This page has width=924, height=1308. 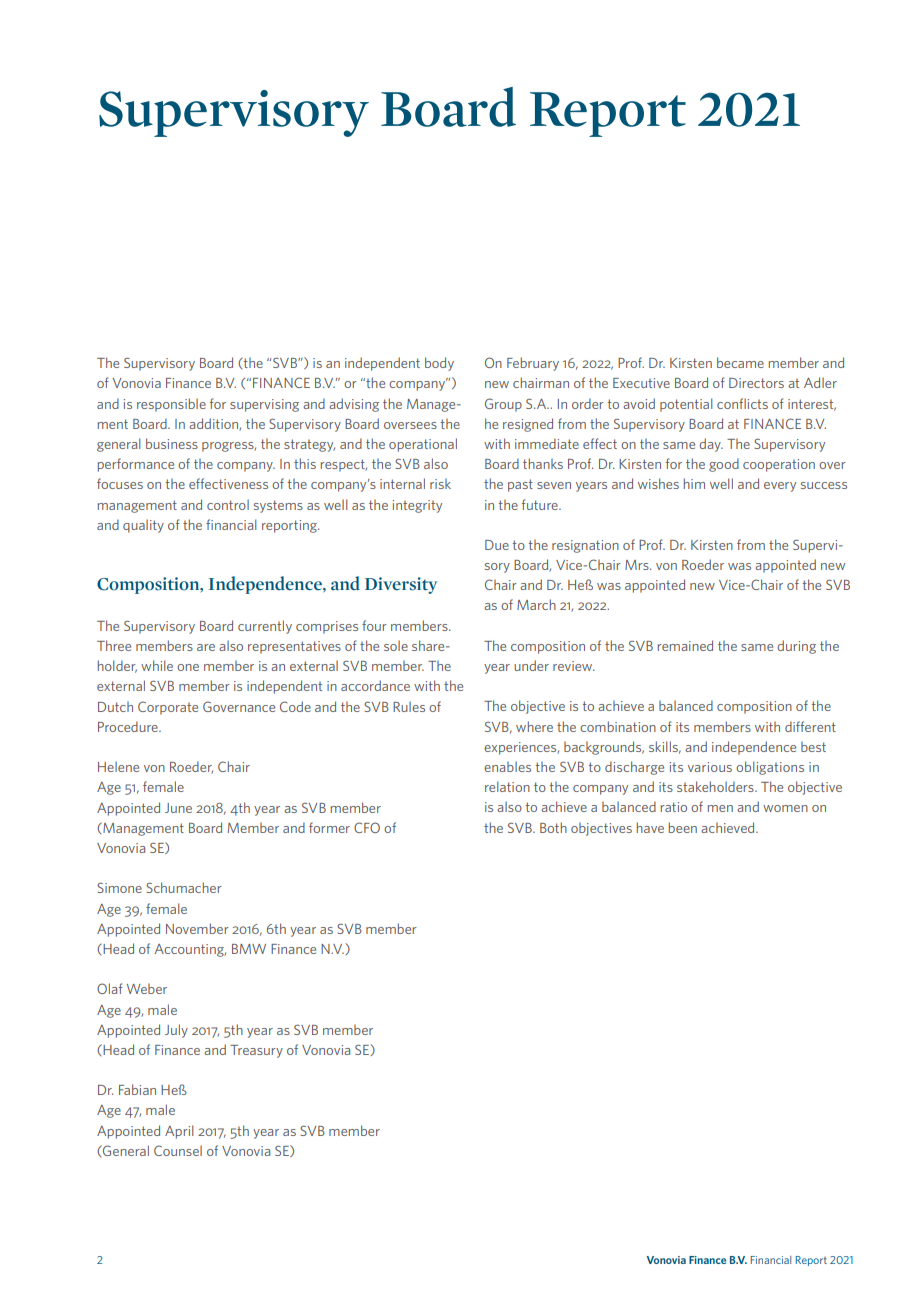 What do you see at coordinates (179, 1132) in the page?
I see `April` at bounding box center [179, 1132].
